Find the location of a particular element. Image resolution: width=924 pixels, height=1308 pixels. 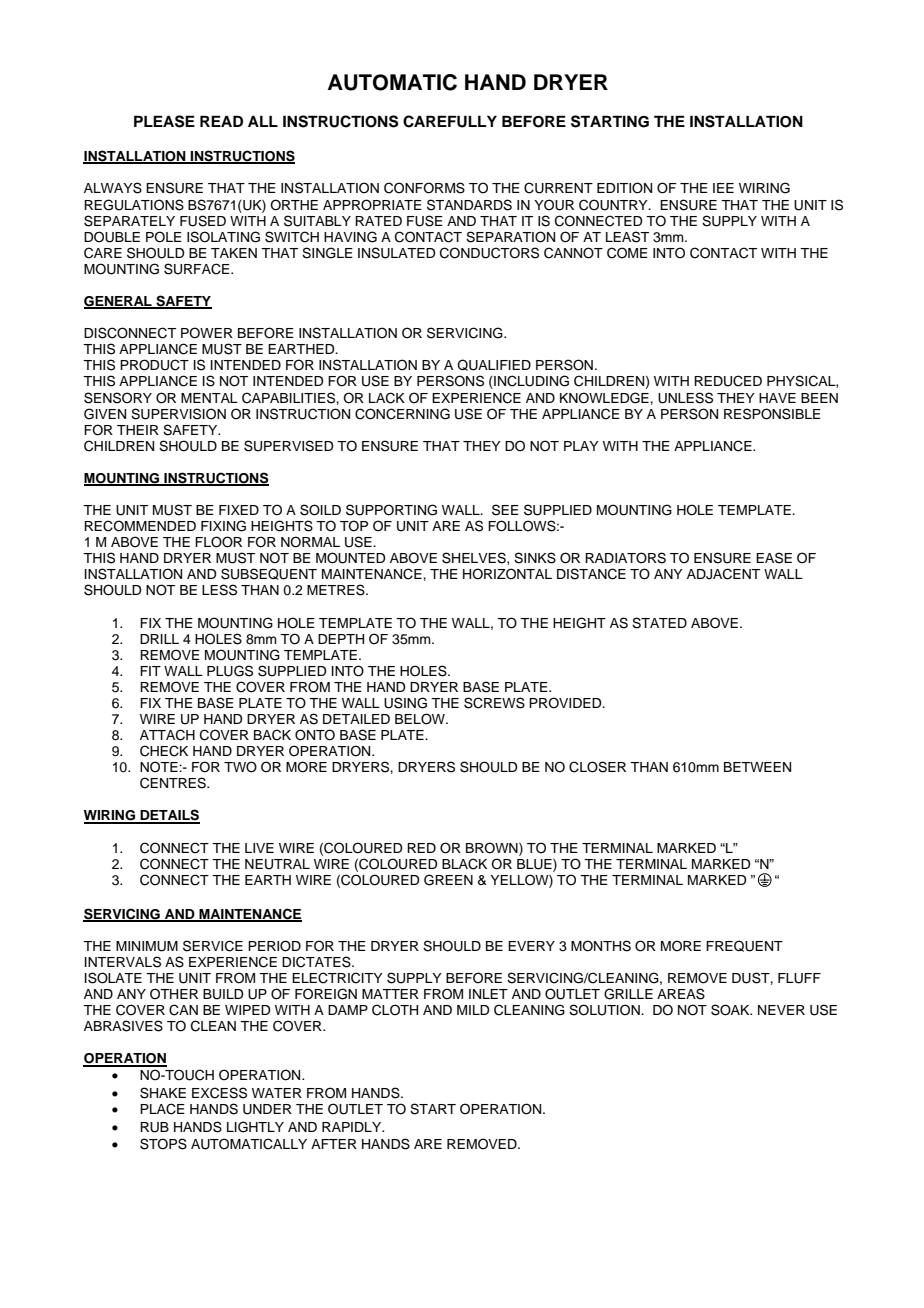

REDUCED is located at coordinates (728, 381).
